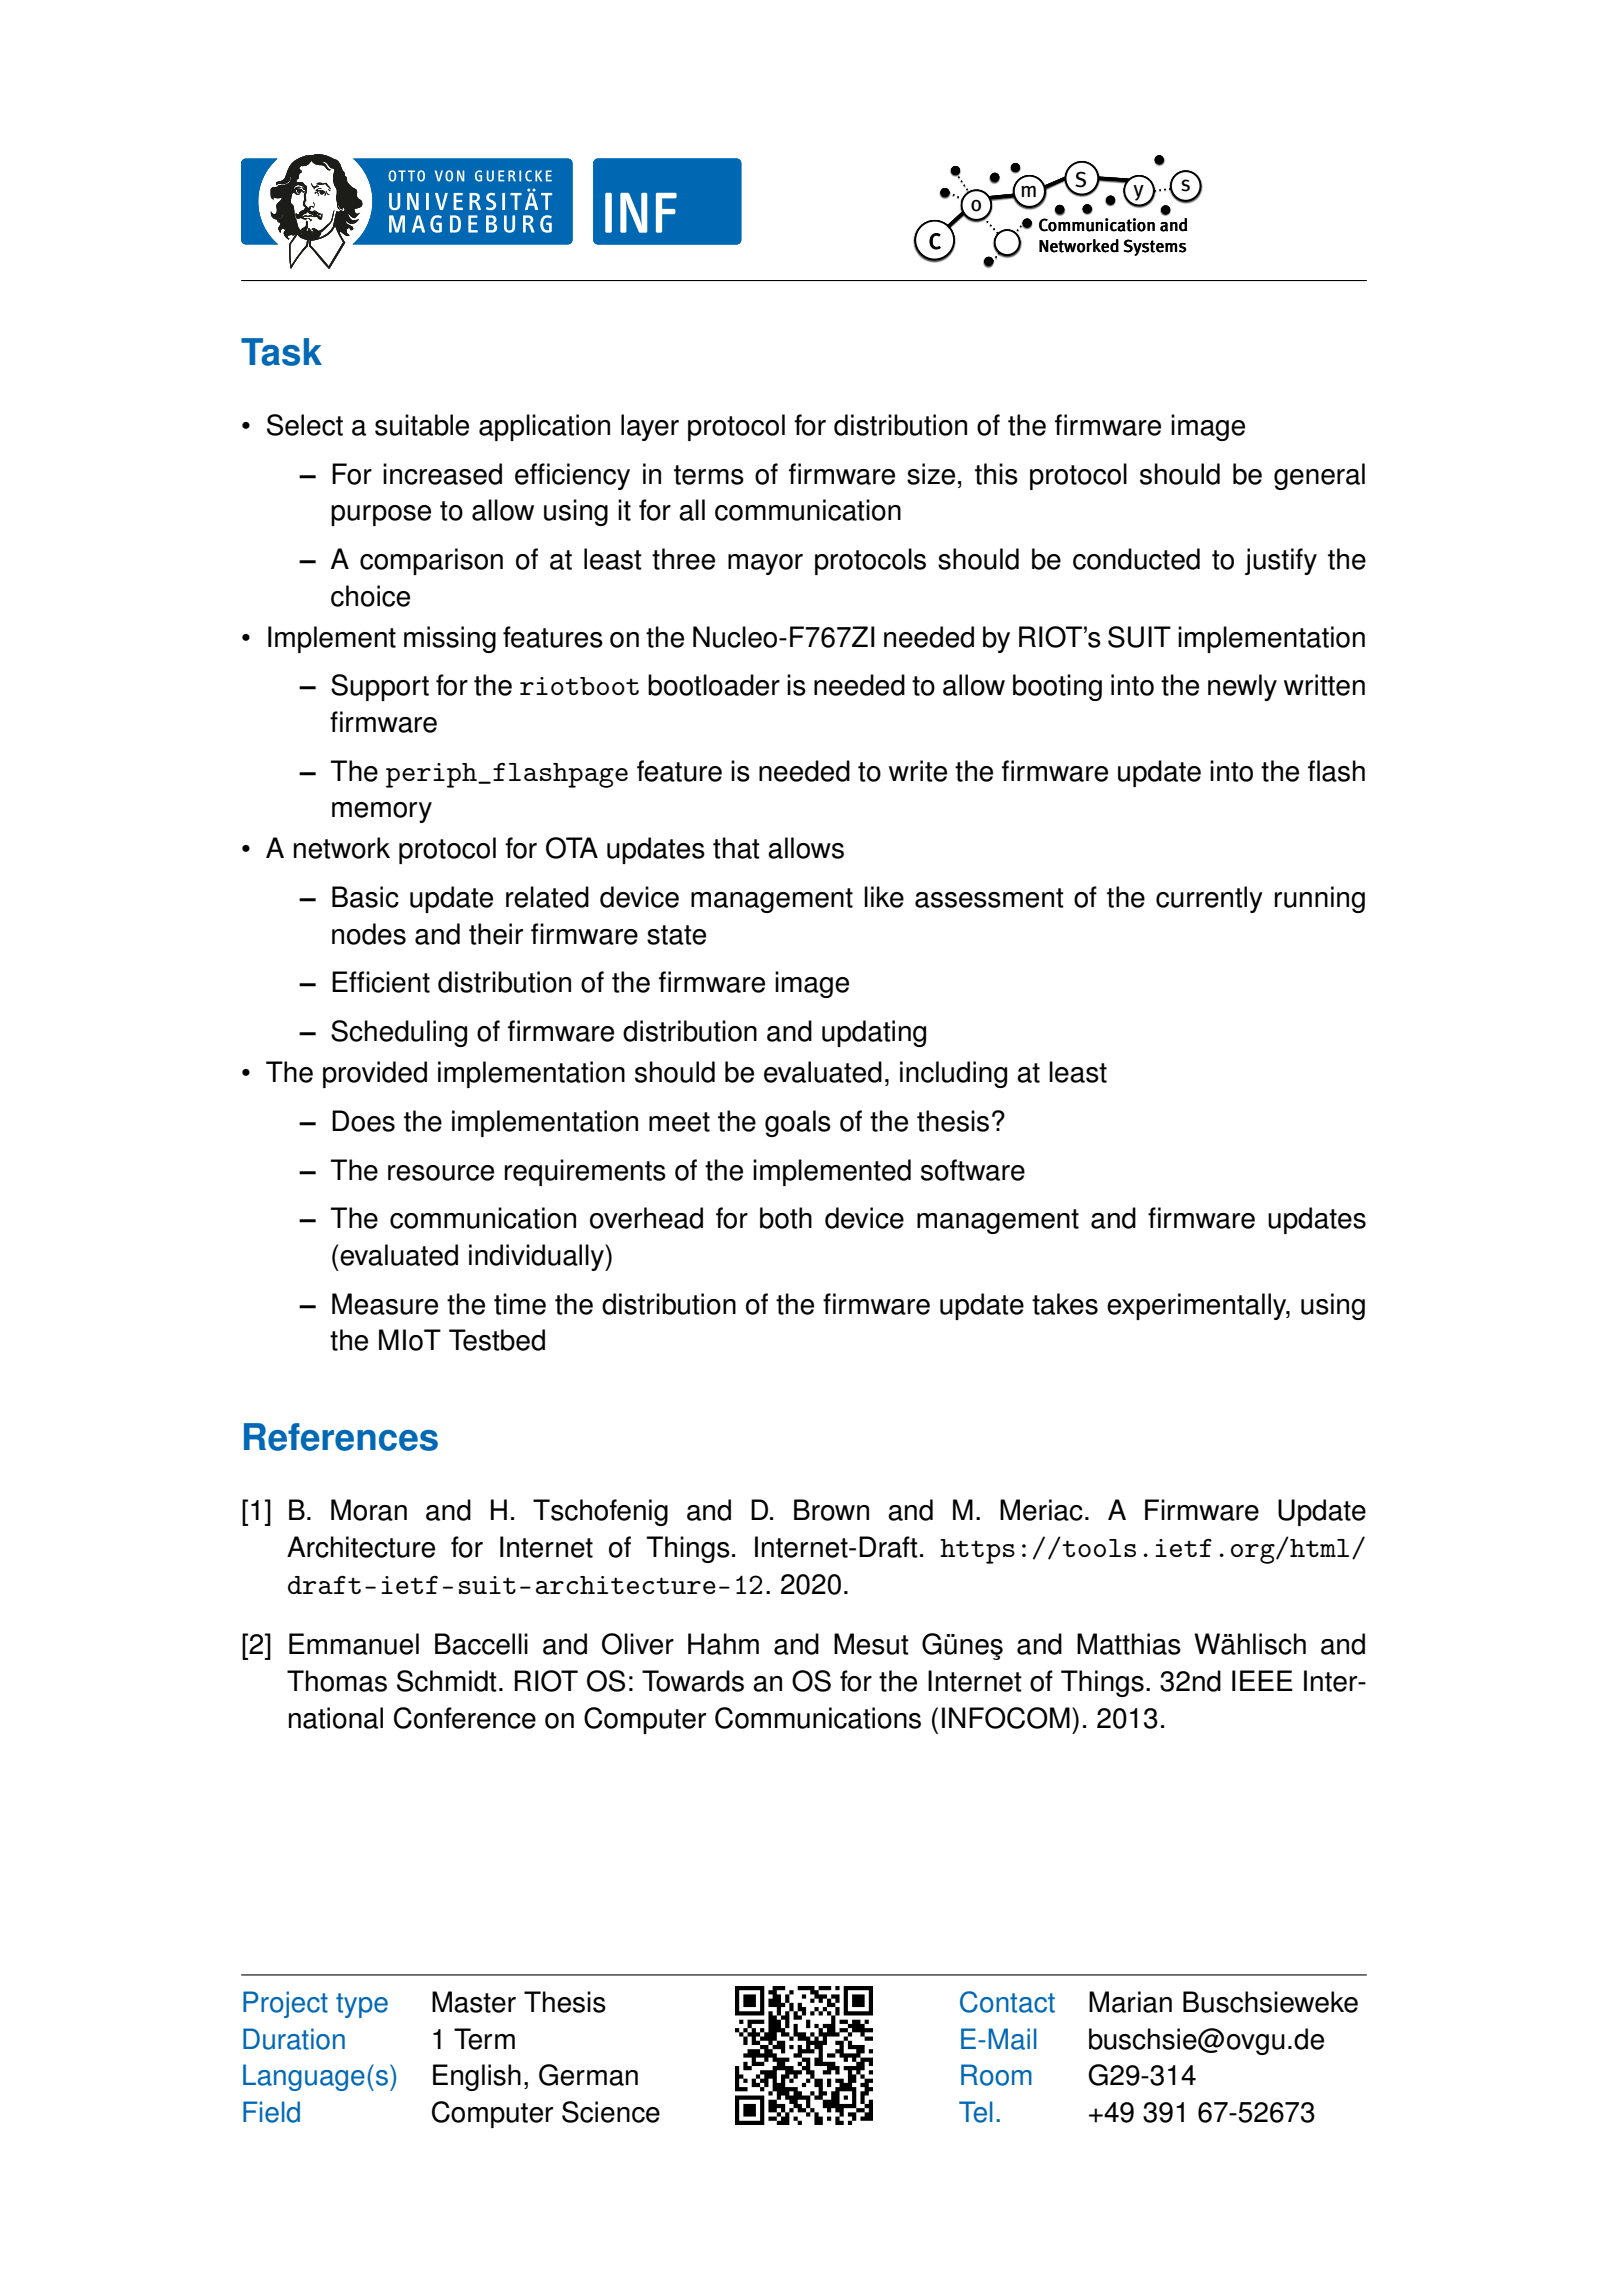  What do you see at coordinates (884, 897) in the screenshot?
I see `like` at bounding box center [884, 897].
